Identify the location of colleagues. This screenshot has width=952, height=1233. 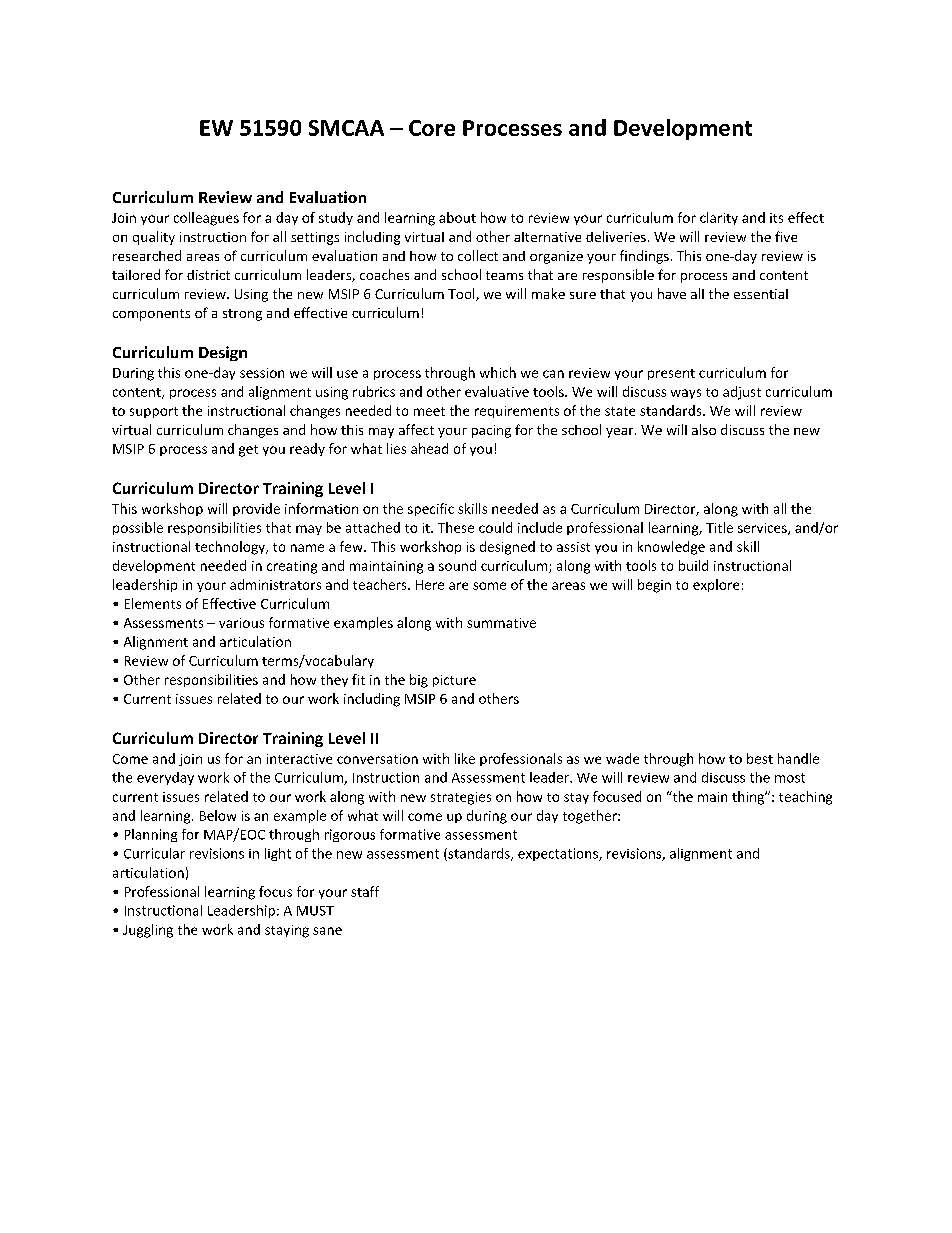
(206, 219).
